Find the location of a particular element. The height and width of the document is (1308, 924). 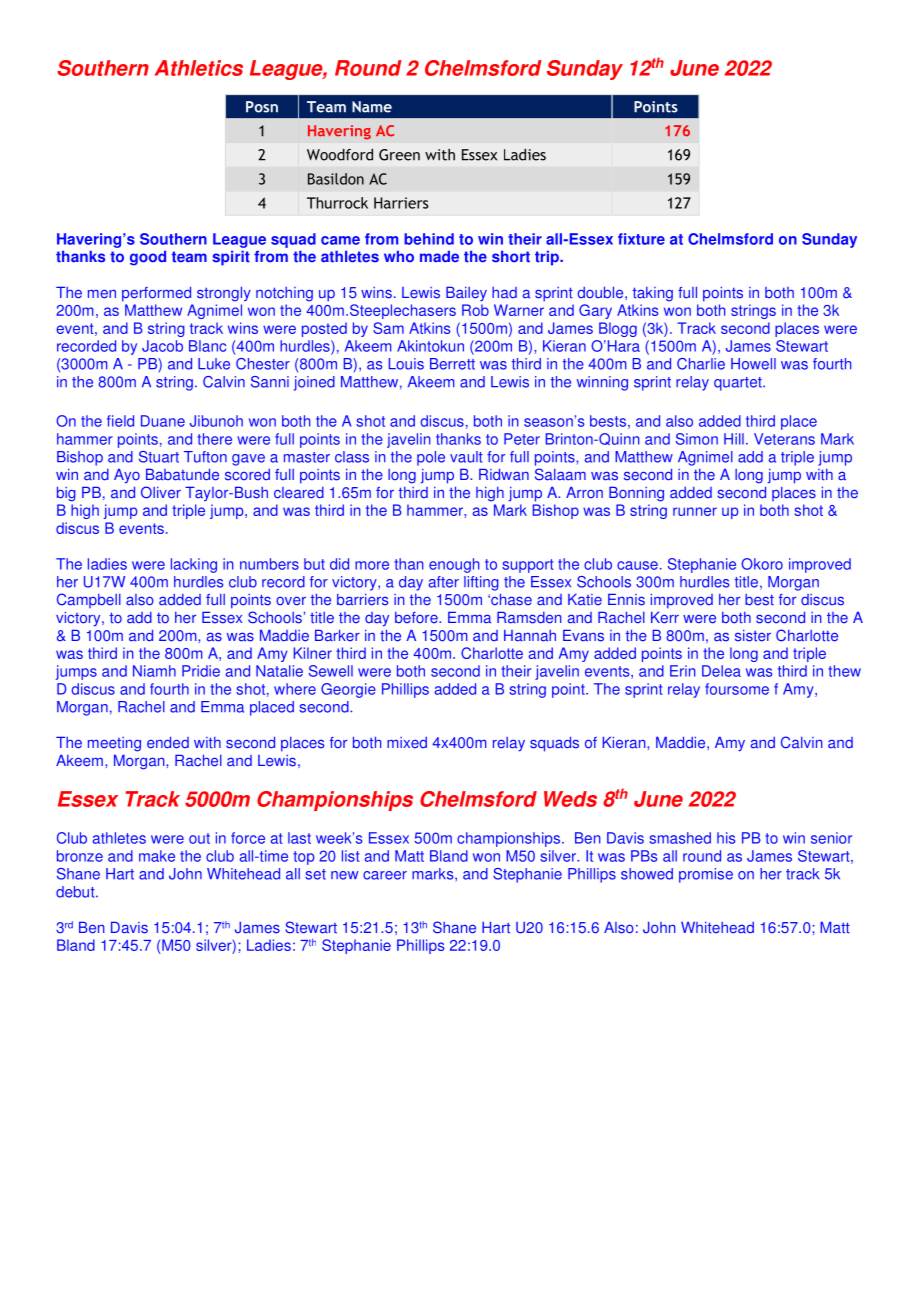

Name is located at coordinates (372, 107).
